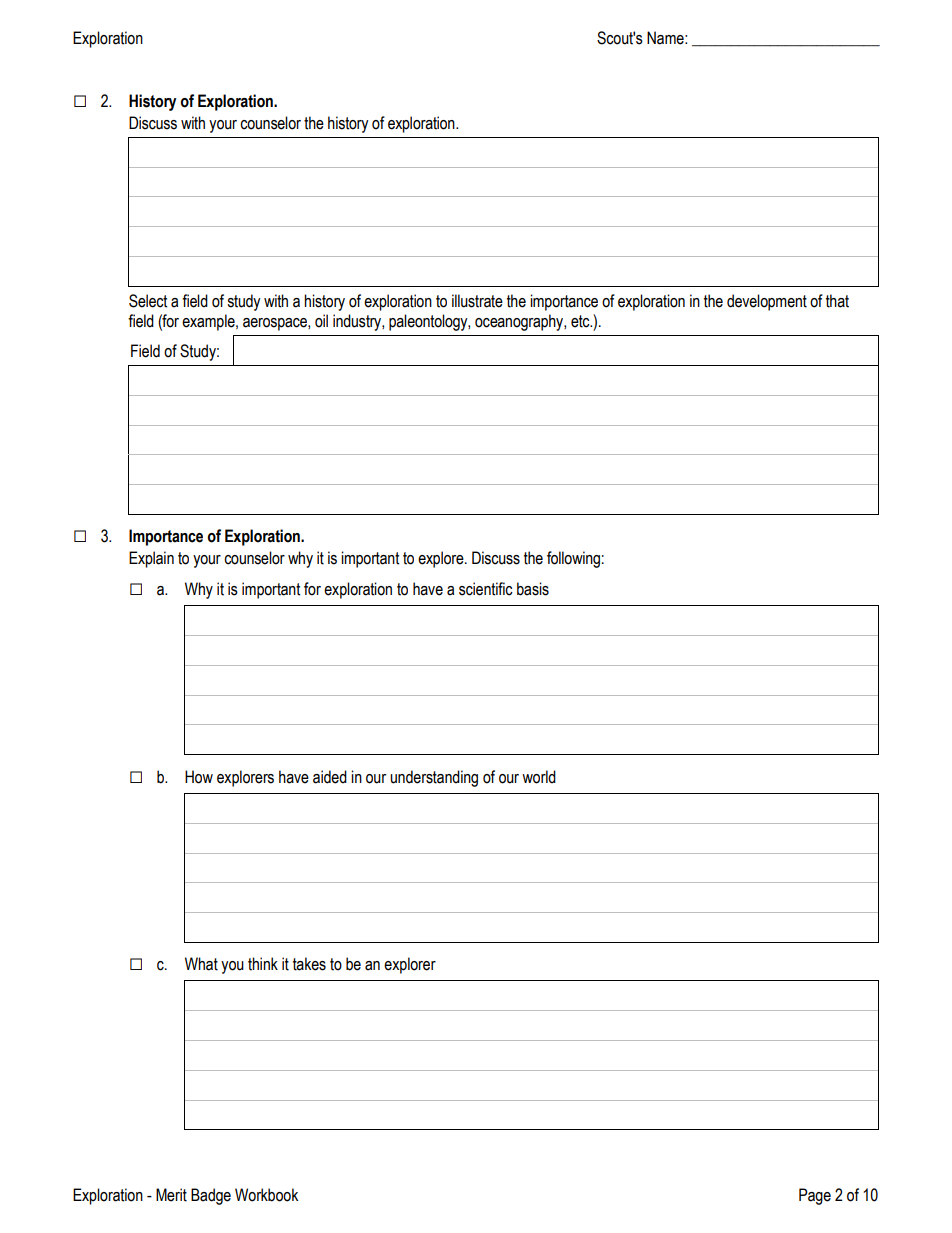  Describe the element at coordinates (151, 559) in the document. I see `Explain` at that location.
